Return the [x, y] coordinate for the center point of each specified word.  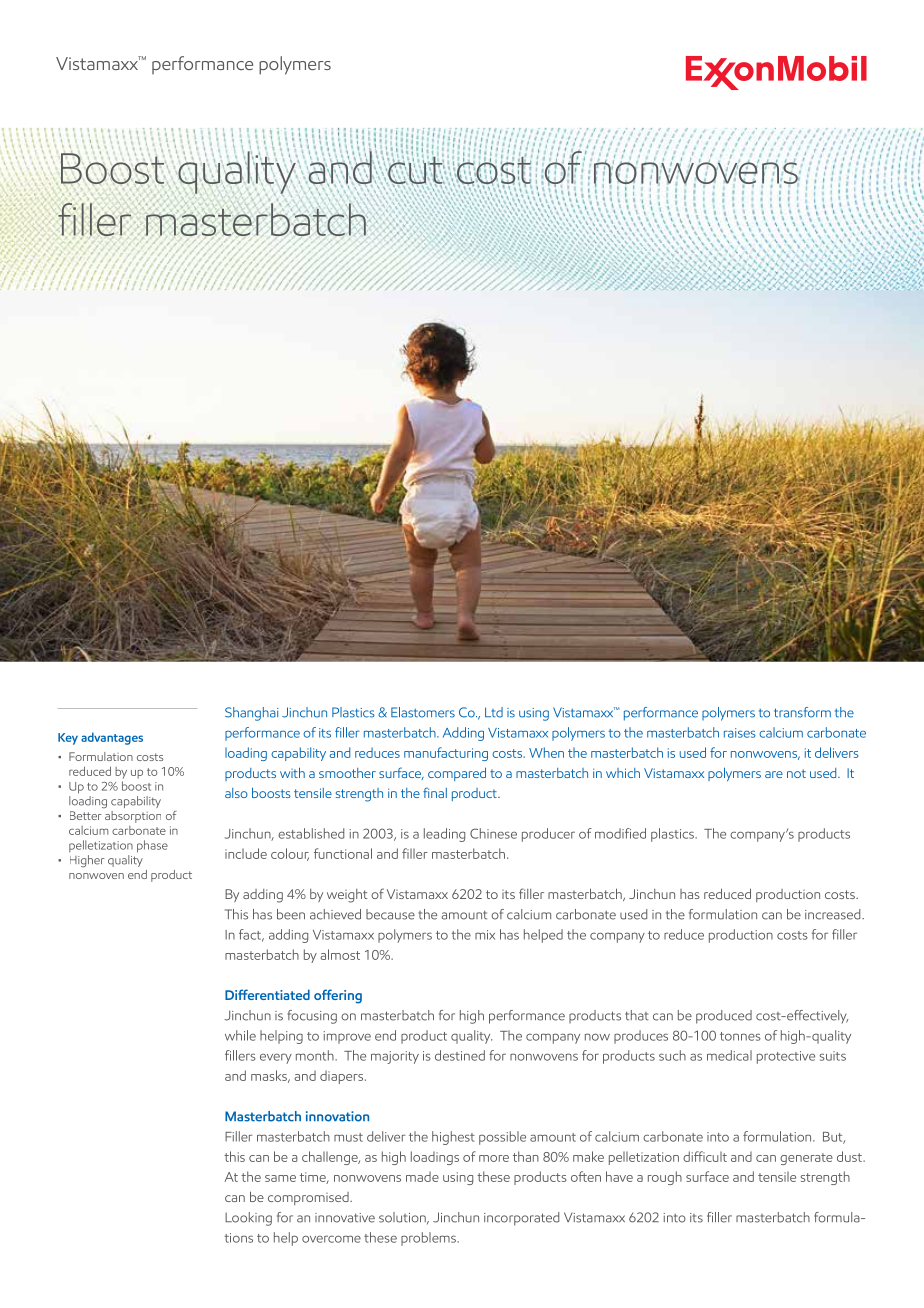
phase [152, 846]
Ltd [494, 712]
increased [834, 914]
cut [415, 170]
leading [444, 835]
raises [740, 733]
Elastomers [423, 712]
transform [802, 712]
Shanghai [252, 714]
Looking [248, 1219]
